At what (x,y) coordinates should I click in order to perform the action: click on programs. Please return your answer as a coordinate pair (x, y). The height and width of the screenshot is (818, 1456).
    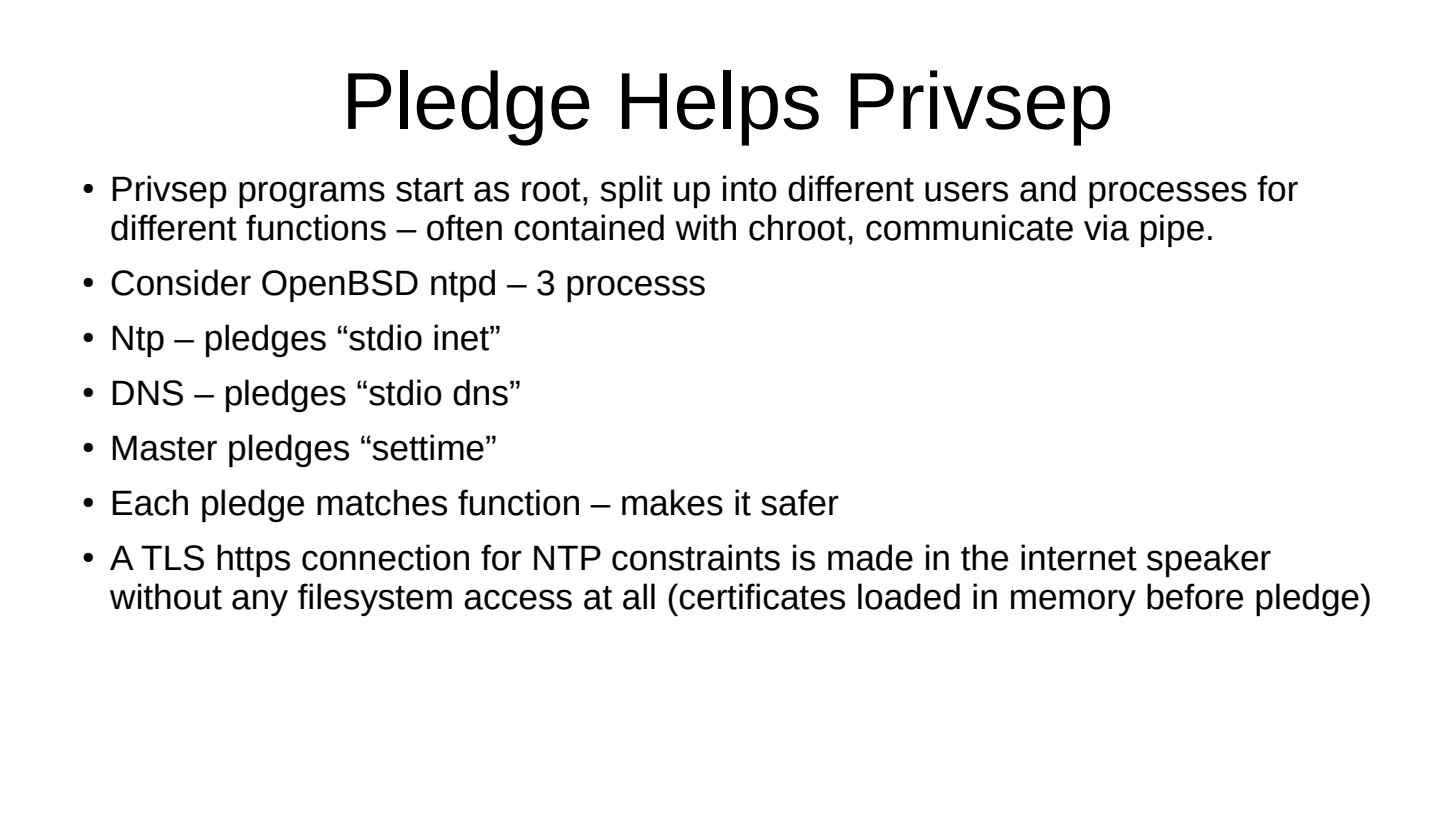
    Looking at the image, I should click on (312, 194).
